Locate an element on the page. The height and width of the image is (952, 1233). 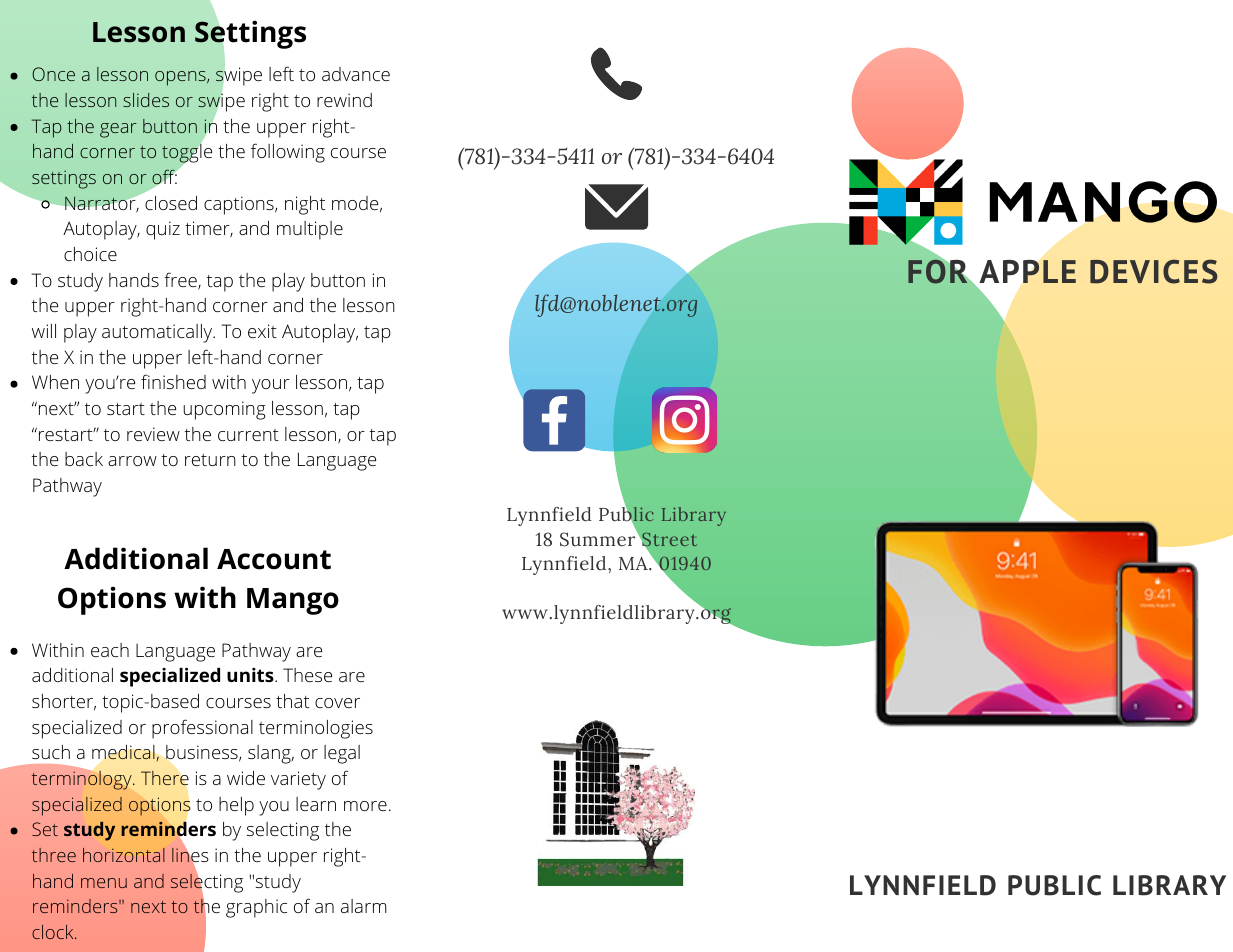
each is located at coordinates (110, 650).
